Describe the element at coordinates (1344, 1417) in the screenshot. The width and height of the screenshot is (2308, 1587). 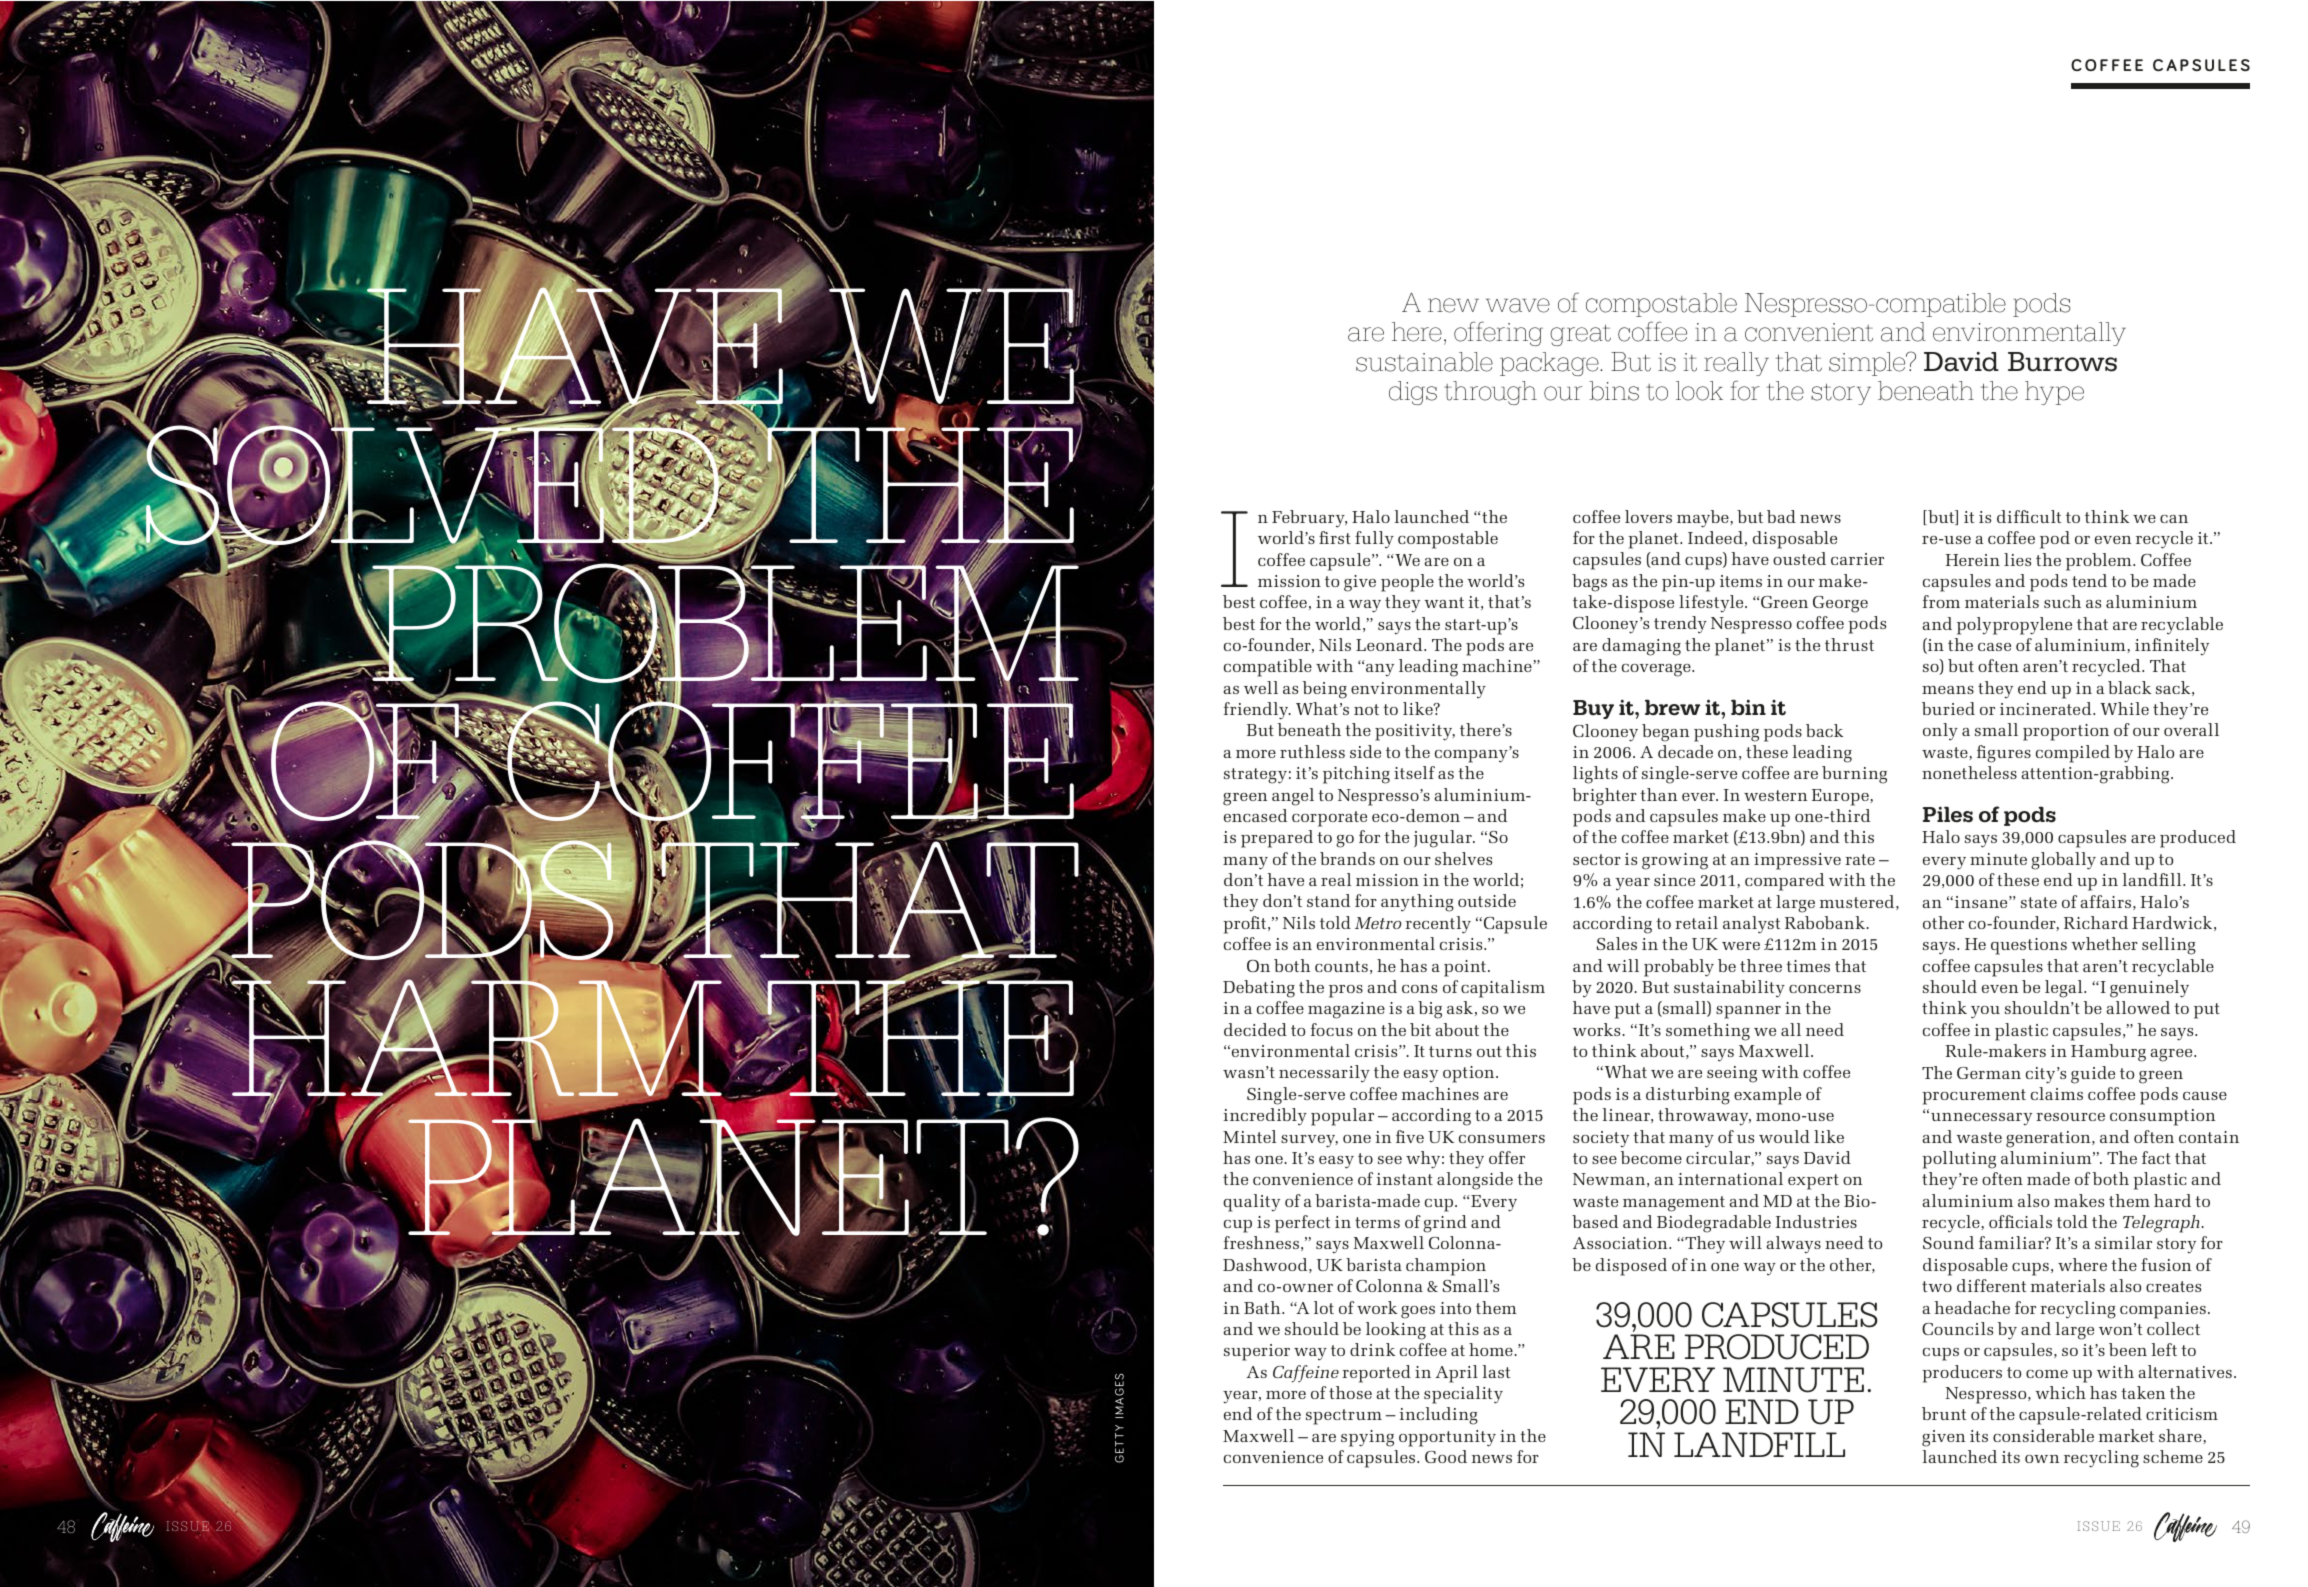
I see `spectrum` at that location.
